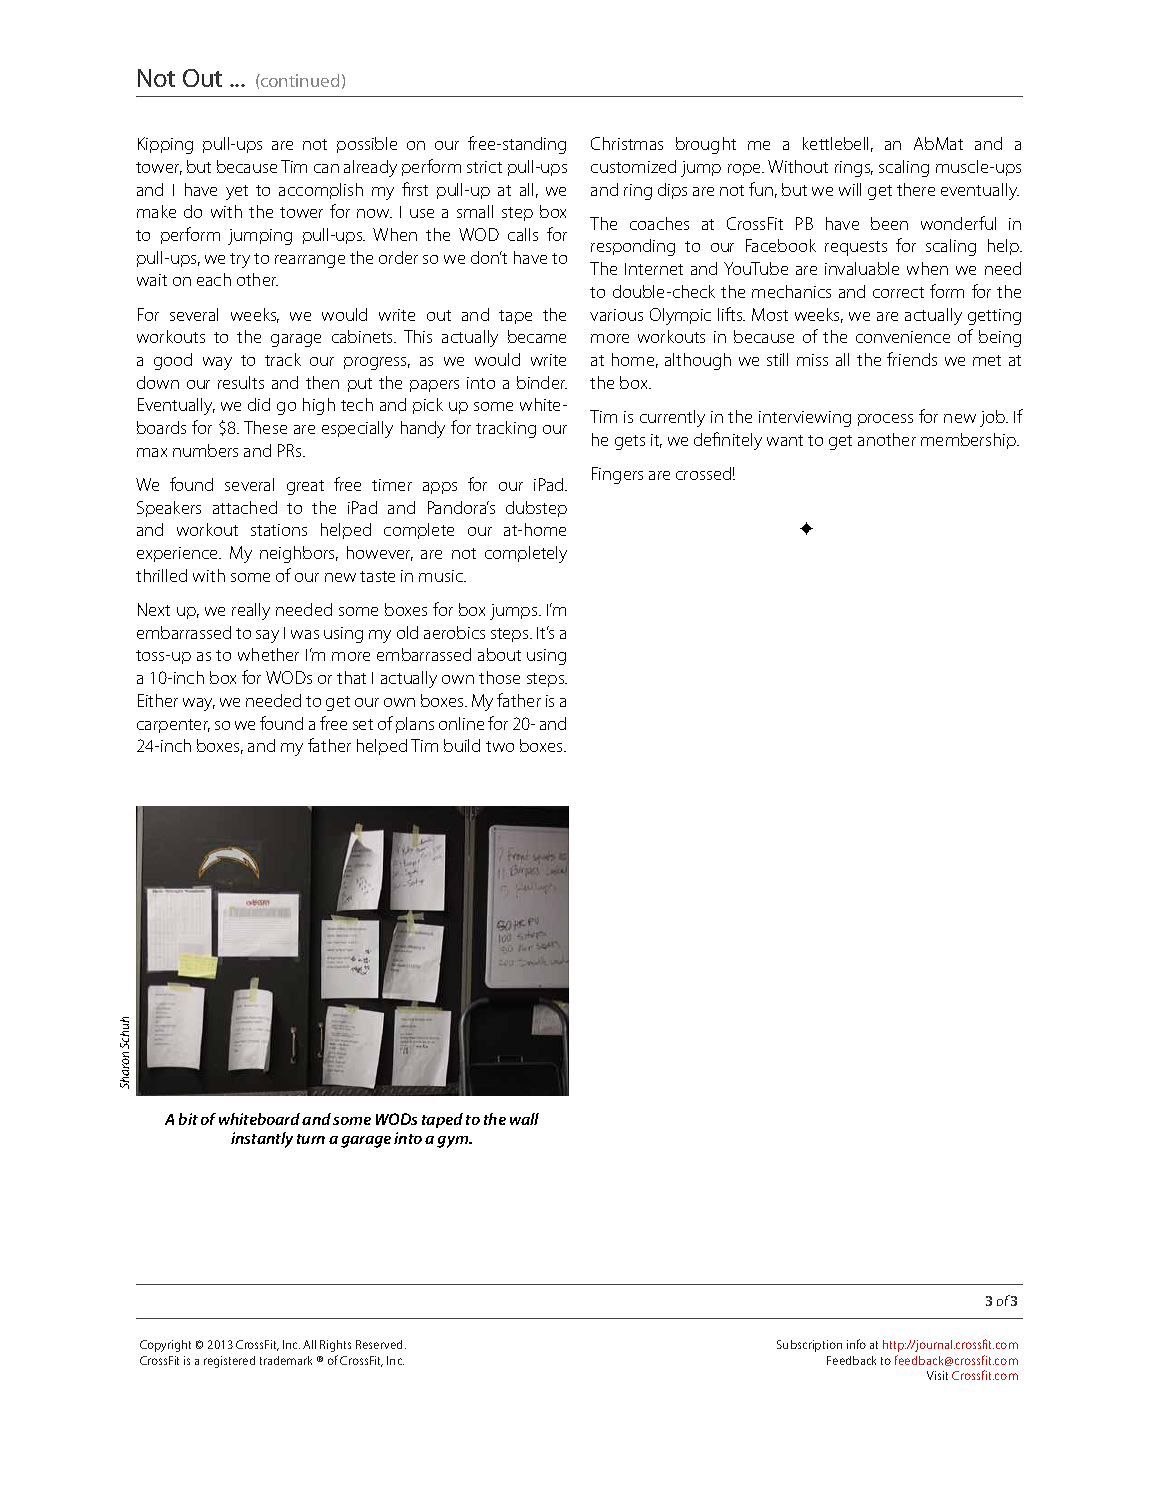 This screenshot has width=1159, height=1500. I want to click on customized, so click(633, 166).
